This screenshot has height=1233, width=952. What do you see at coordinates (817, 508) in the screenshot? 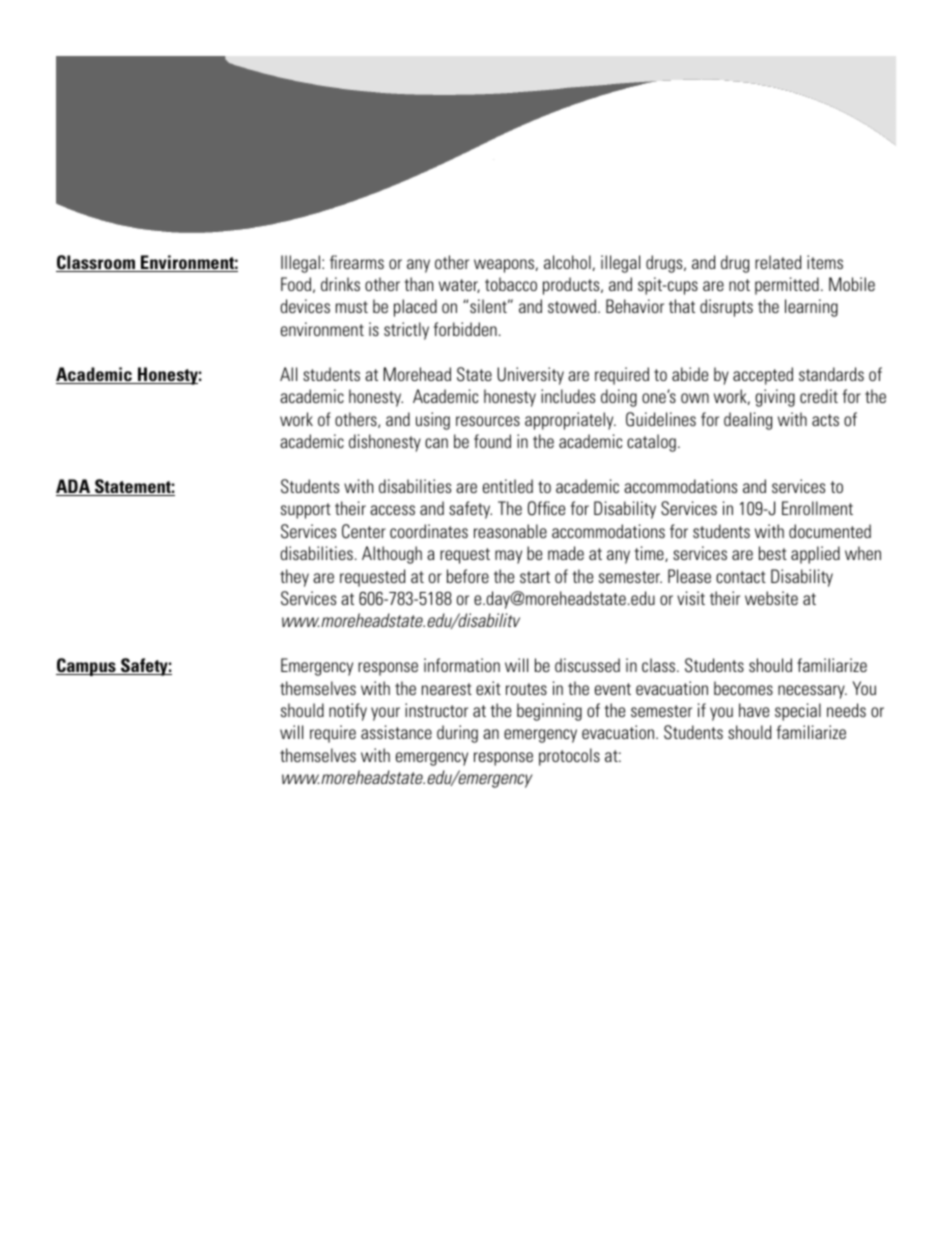
I see `Enrollment` at bounding box center [817, 508].
